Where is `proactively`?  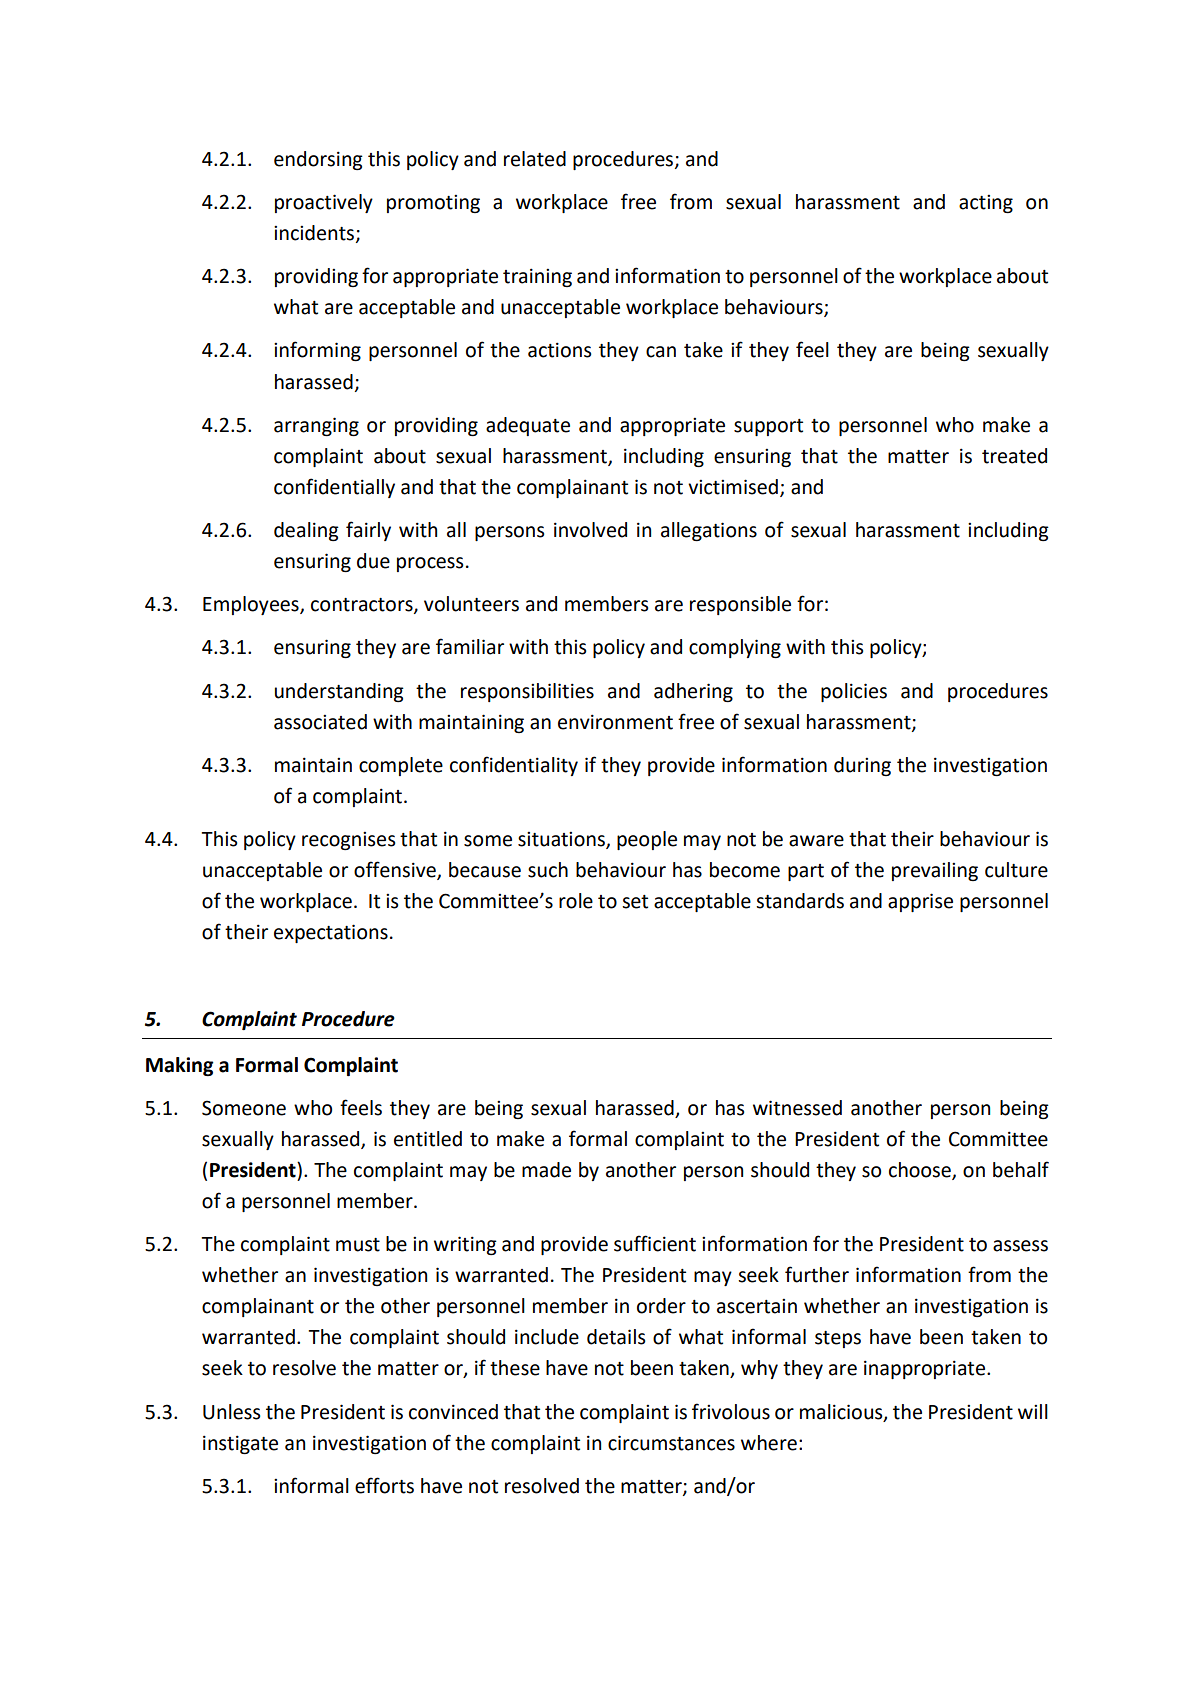
proactively is located at coordinates (324, 203).
